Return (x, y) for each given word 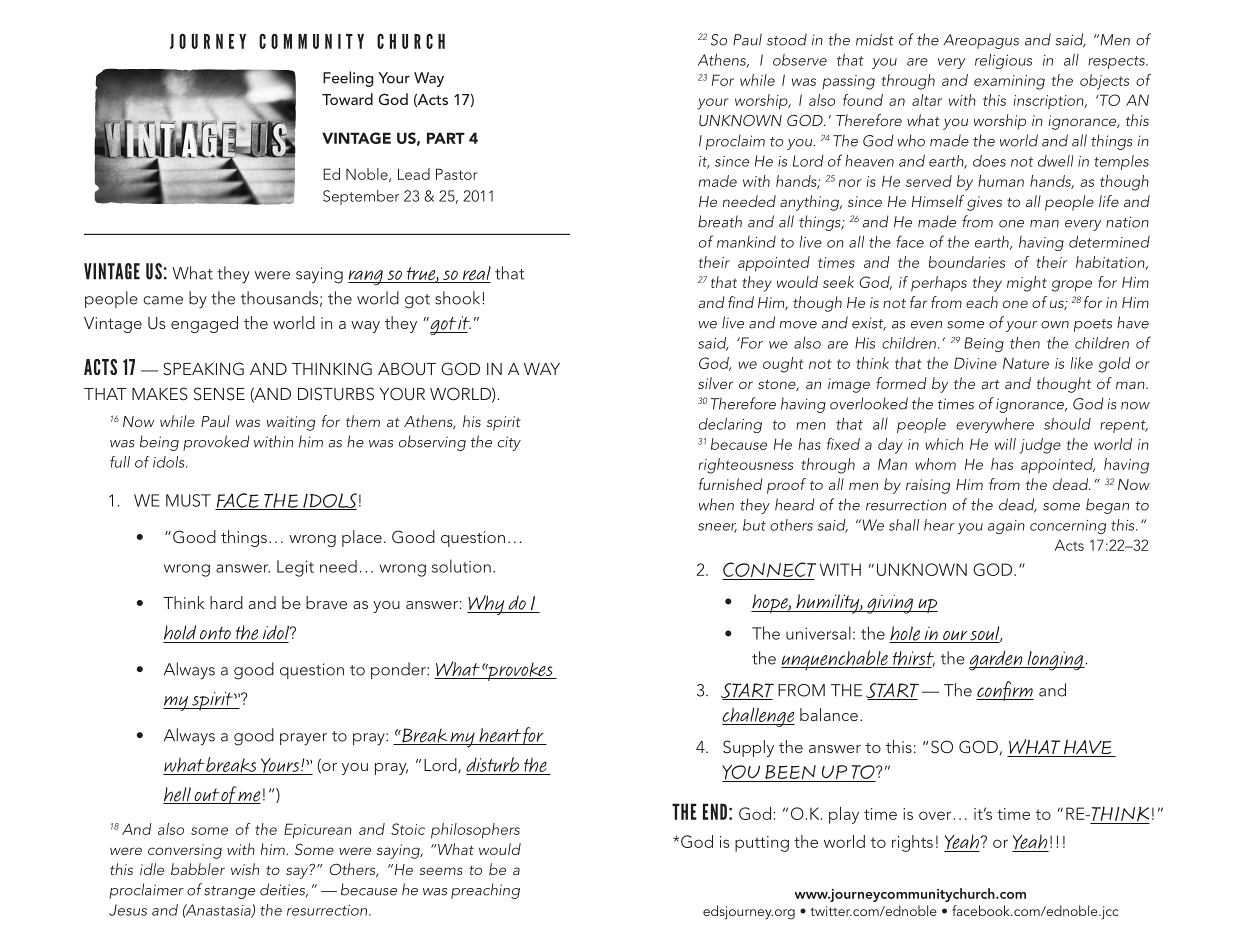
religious (1003, 61)
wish (245, 869)
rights (912, 843)
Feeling (348, 79)
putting (762, 844)
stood (787, 39)
